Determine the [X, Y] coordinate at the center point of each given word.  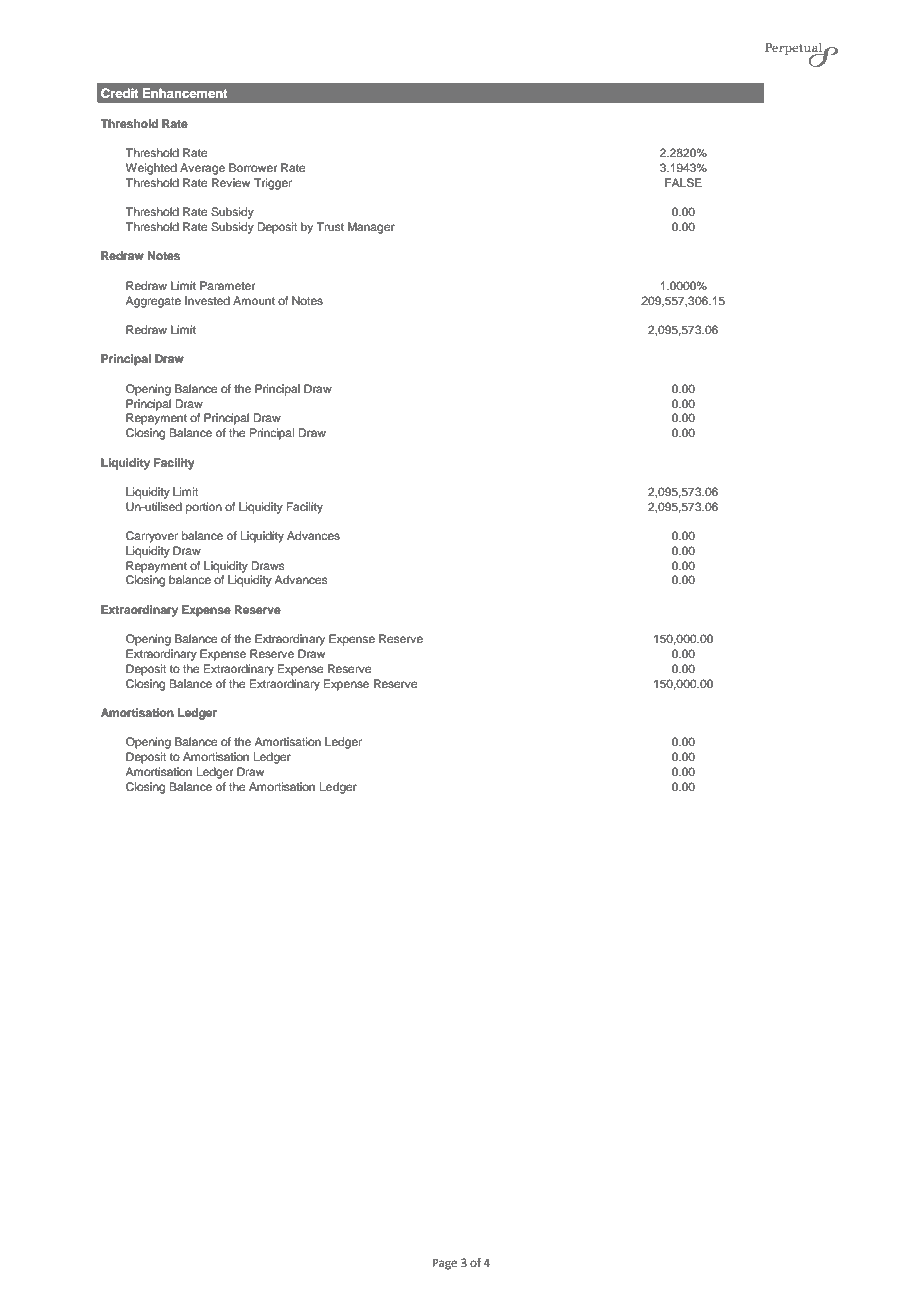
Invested [207, 300]
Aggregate [153, 302]
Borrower [253, 167]
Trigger [273, 184]
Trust [330, 226]
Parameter [227, 285]
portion [204, 508]
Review [231, 182]
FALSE [683, 183]
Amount [254, 300]
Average [202, 169]
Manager [371, 228]
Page [445, 1264]
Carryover [152, 537]
